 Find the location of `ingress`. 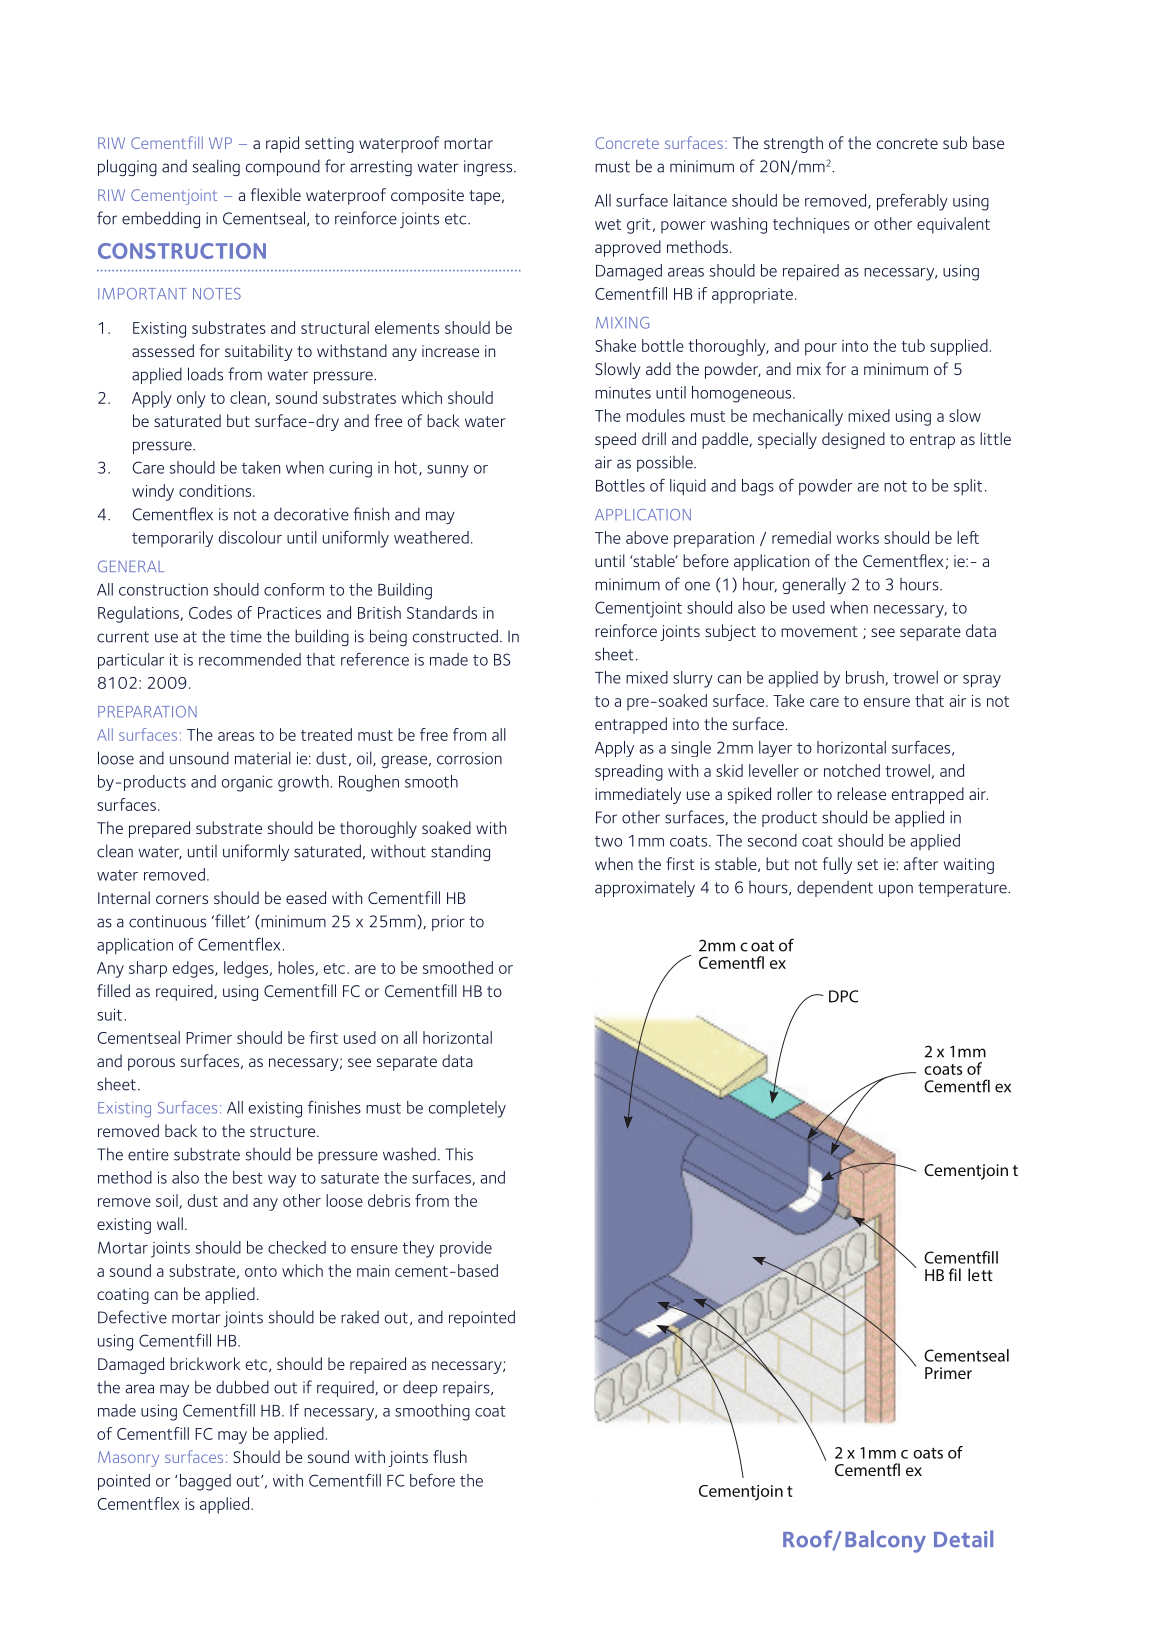

ingress is located at coordinates (489, 168).
